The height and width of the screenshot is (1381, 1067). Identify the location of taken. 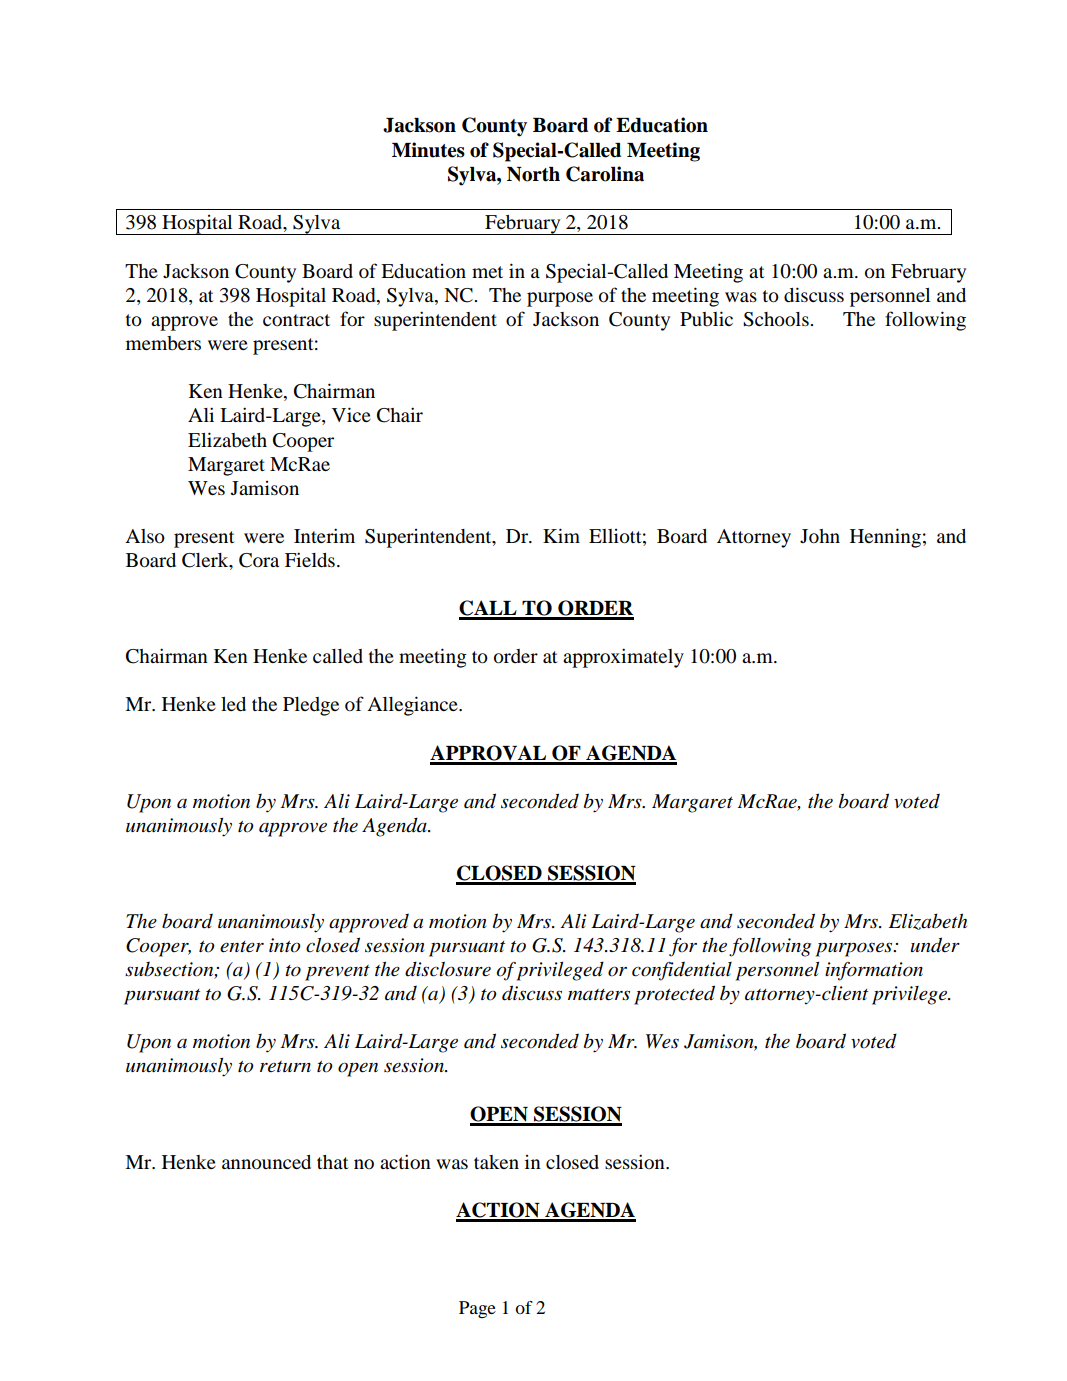
(496, 1162).
